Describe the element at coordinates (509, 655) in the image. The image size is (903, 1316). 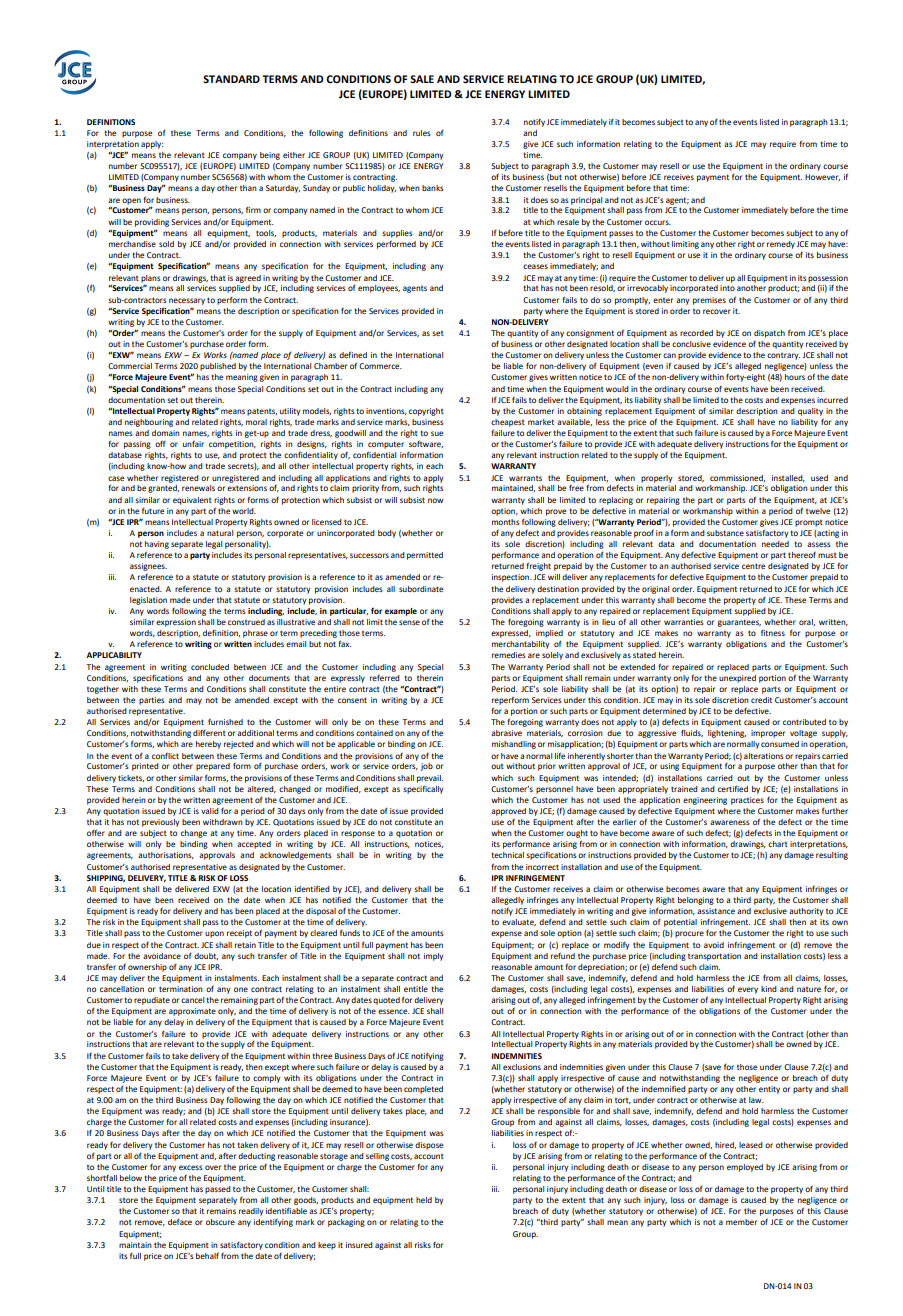
I see `remedies` at that location.
